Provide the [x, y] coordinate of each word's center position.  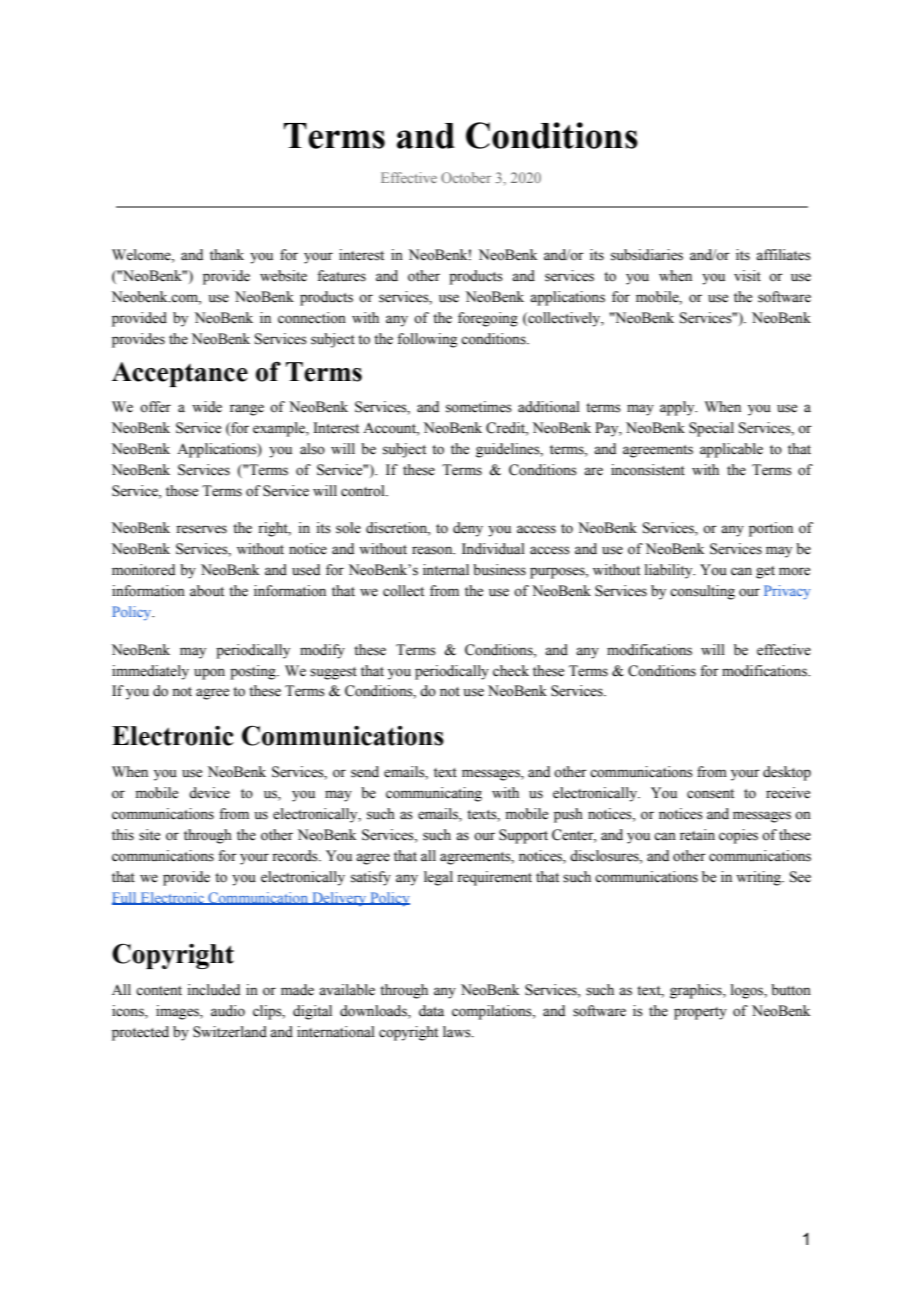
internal [446, 570]
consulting [702, 592]
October [466, 177]
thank [227, 254]
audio [228, 1011]
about [207, 591]
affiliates [783, 255]
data [431, 1011]
